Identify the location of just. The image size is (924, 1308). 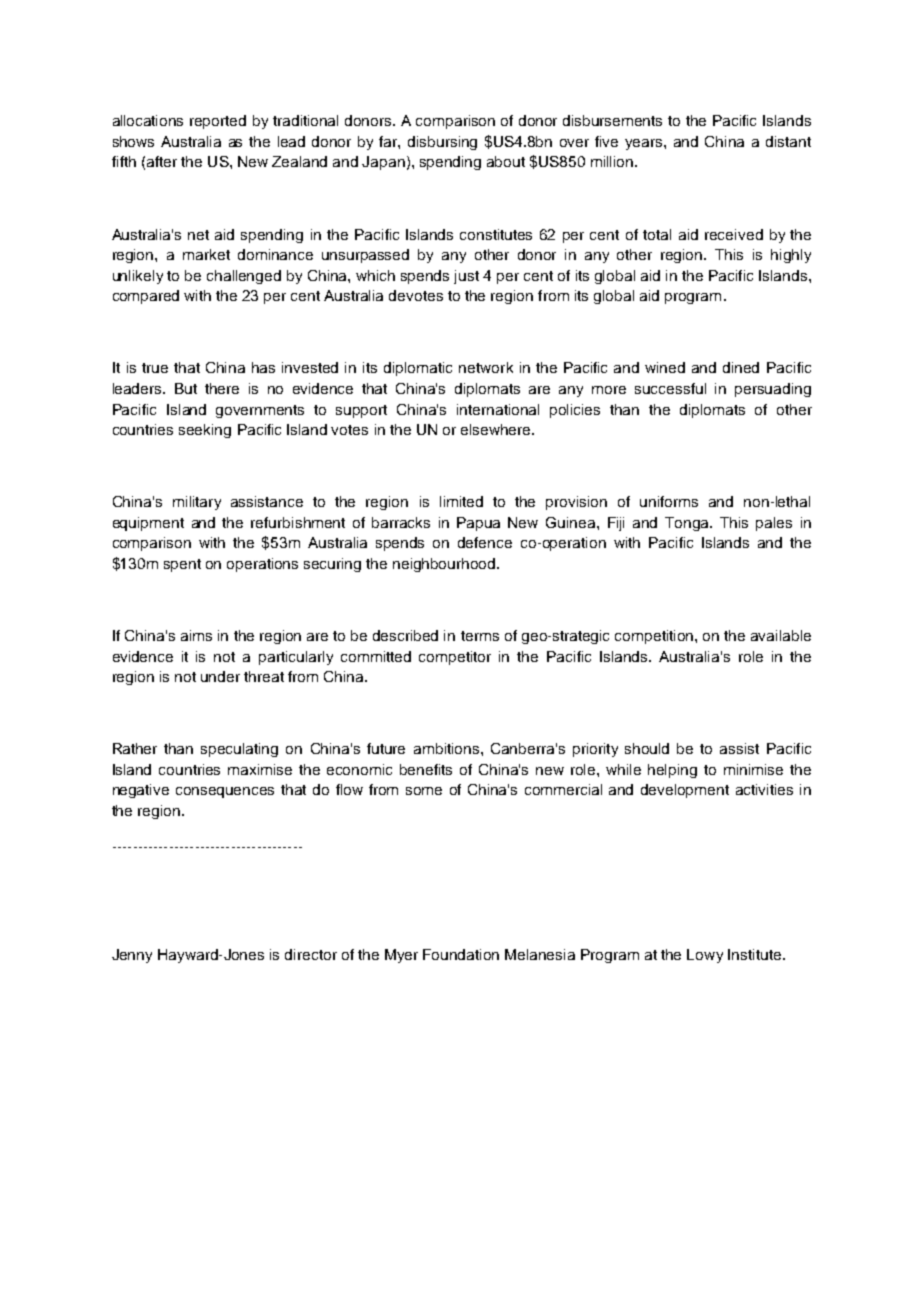
(466, 277).
